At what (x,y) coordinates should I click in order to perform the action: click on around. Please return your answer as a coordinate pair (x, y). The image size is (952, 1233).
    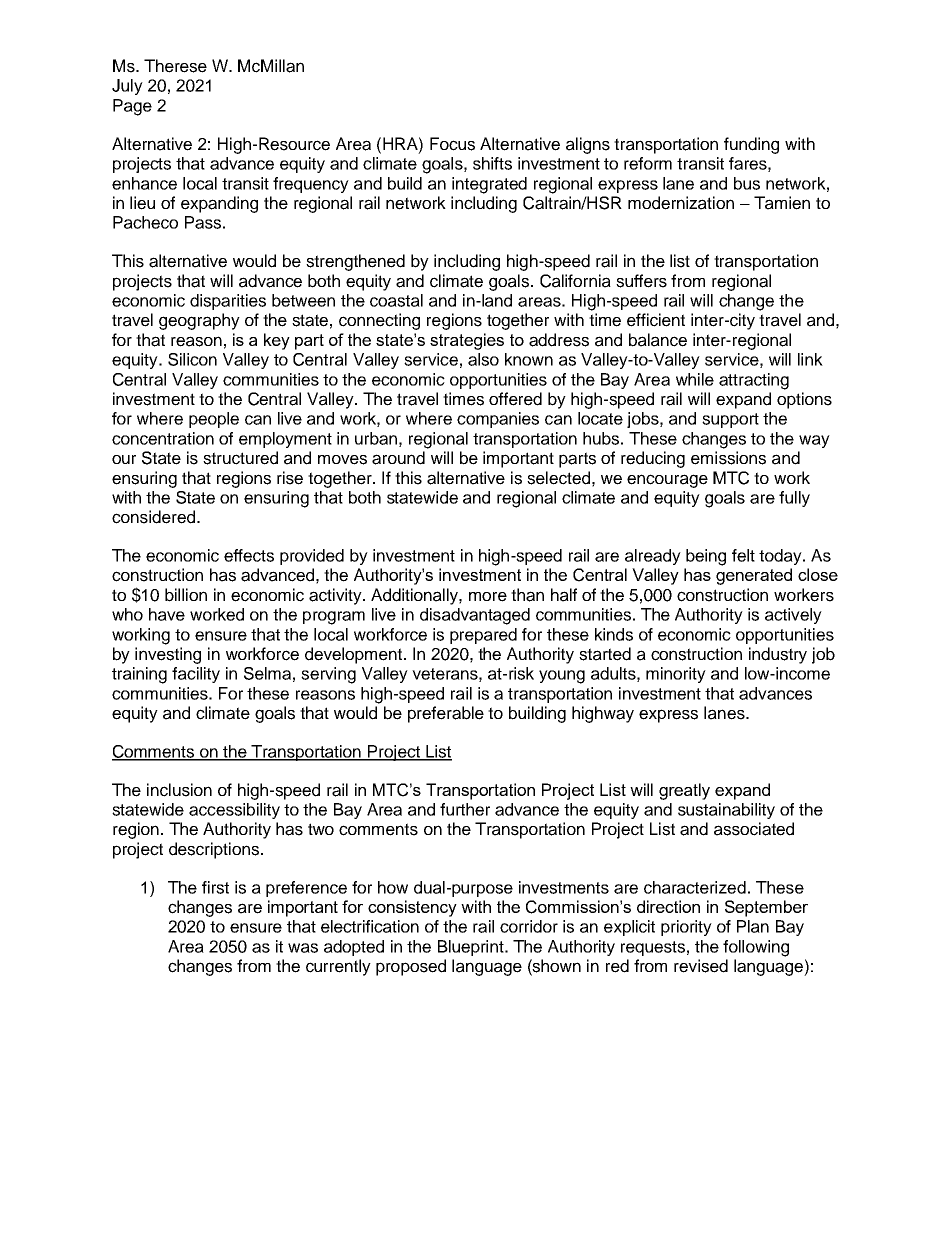
    Looking at the image, I should click on (398, 458).
